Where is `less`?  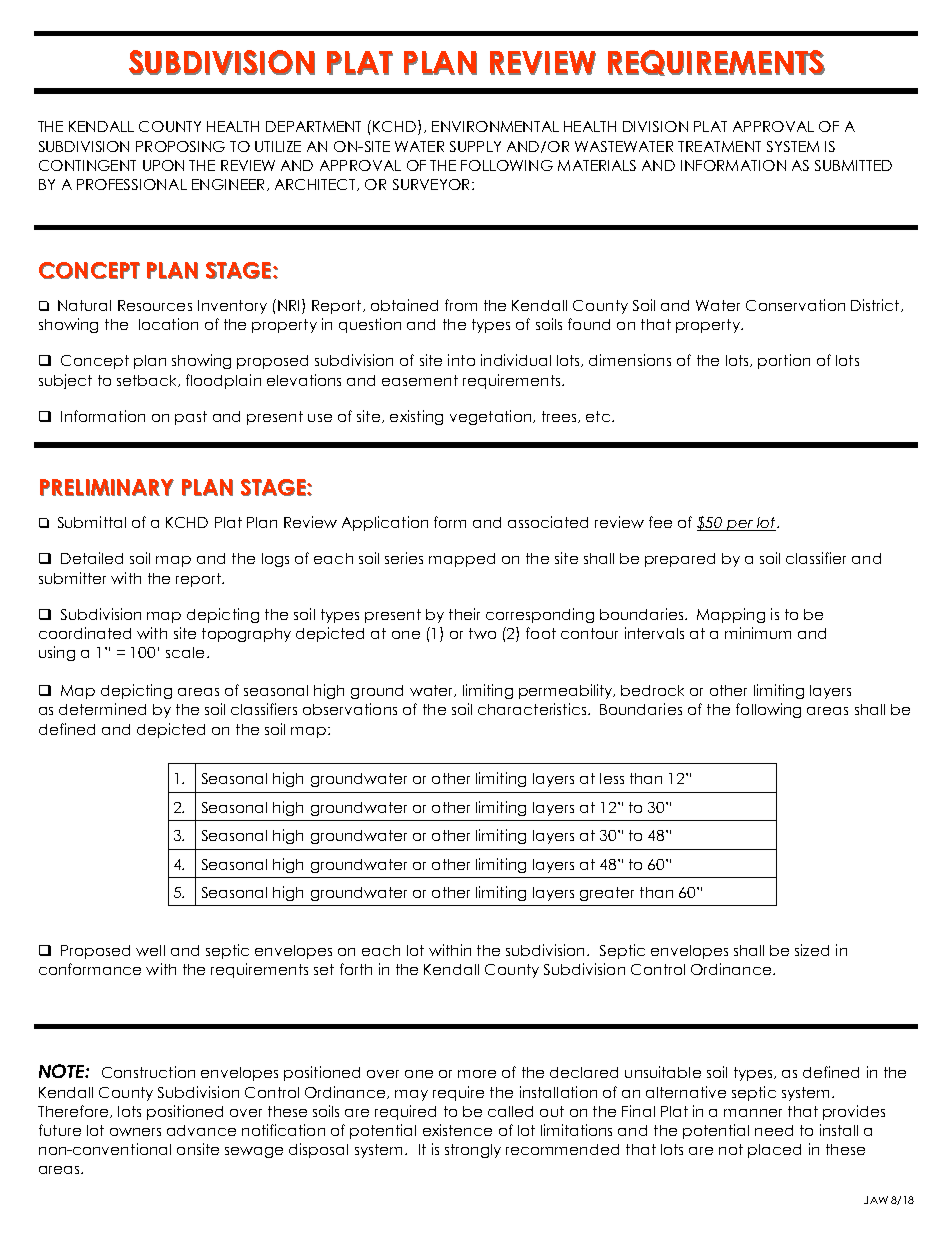
less is located at coordinates (612, 778).
